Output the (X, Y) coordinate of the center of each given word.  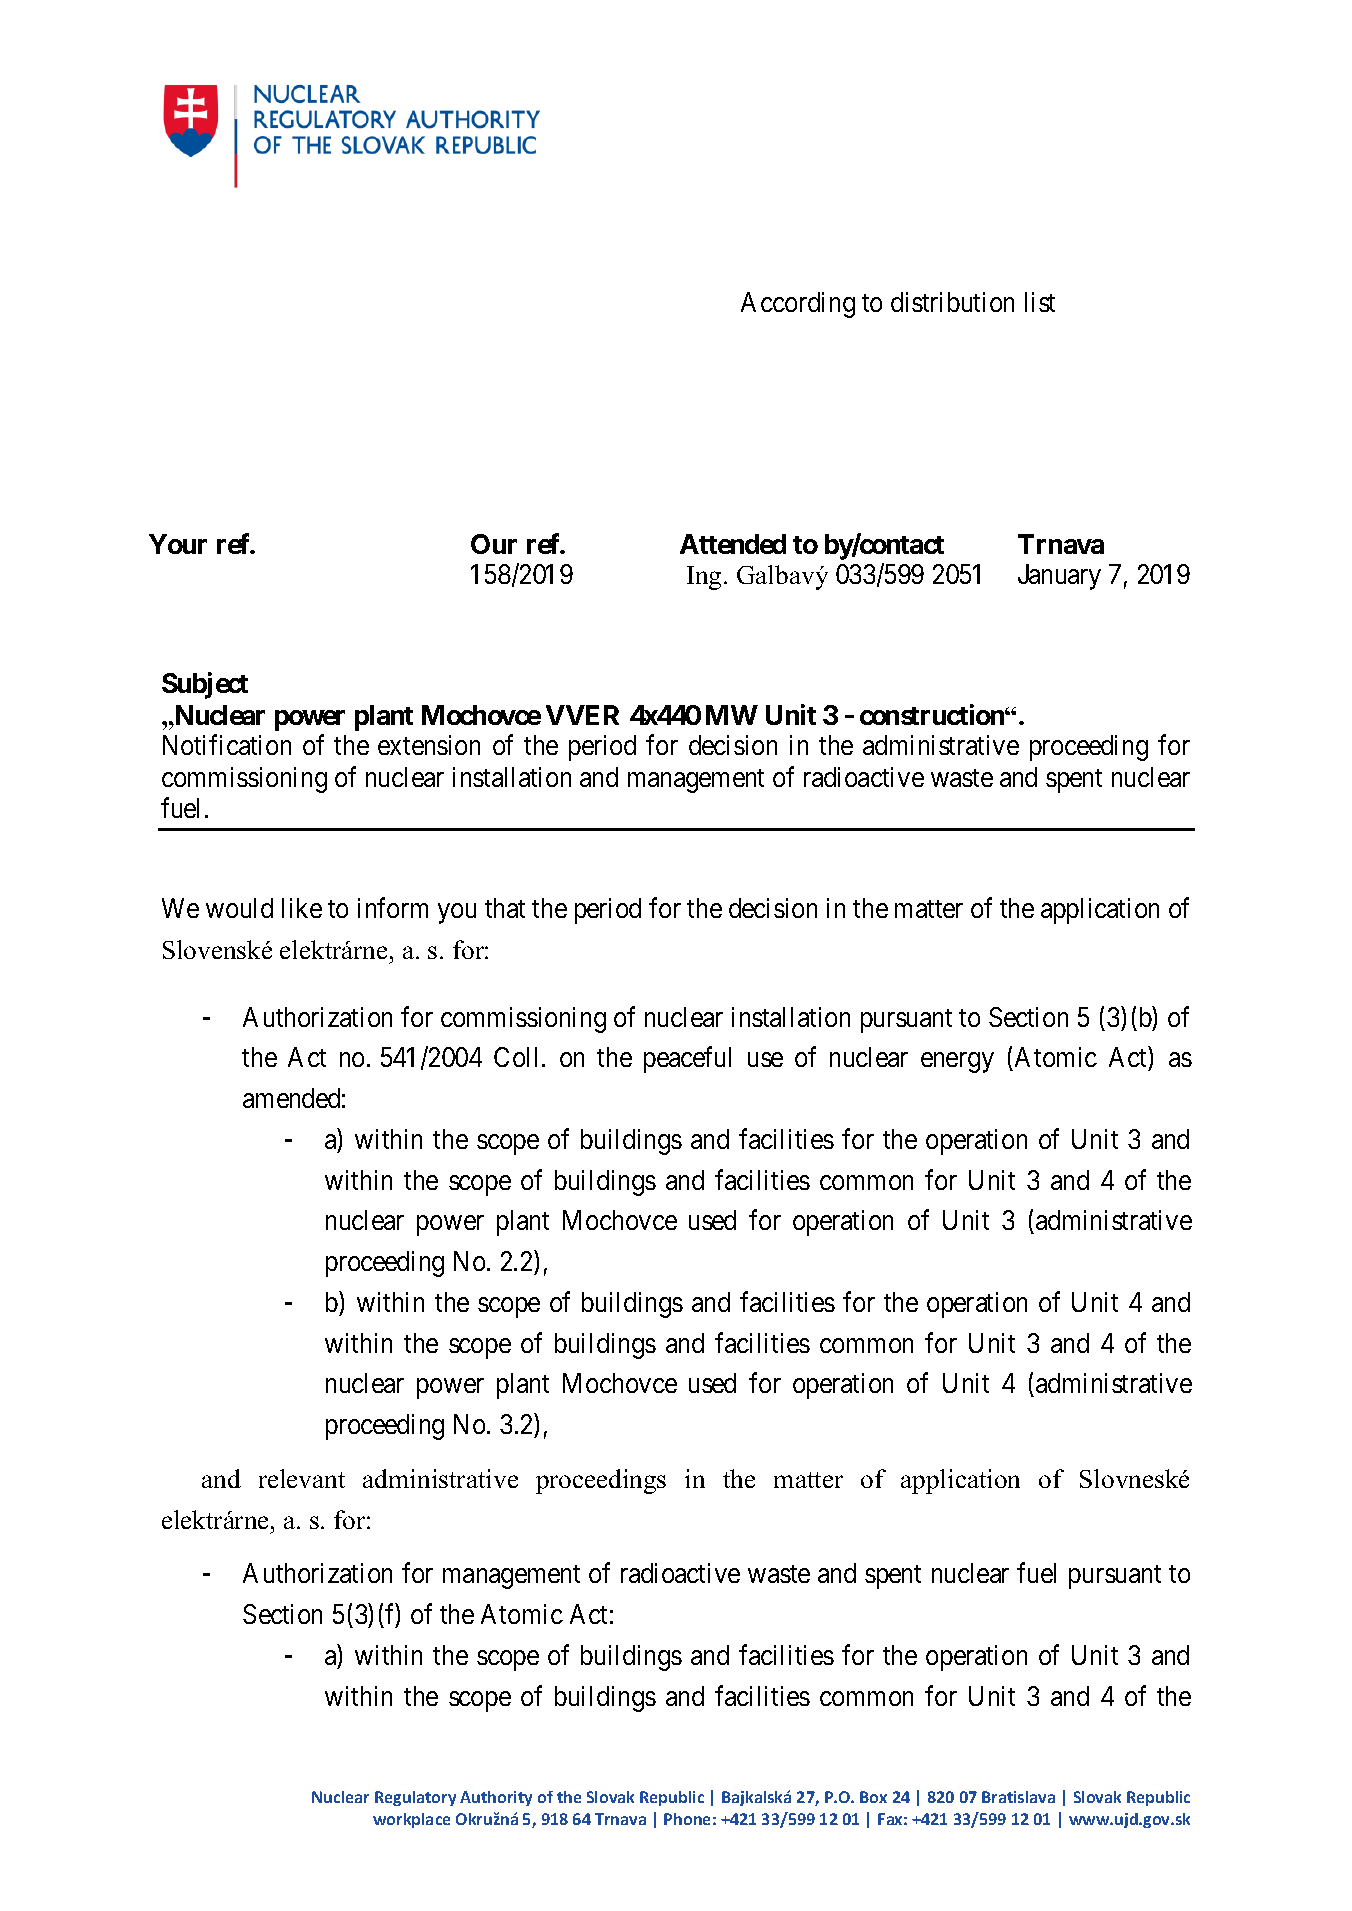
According (798, 305)
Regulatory (415, 1798)
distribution (952, 302)
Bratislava (1018, 1797)
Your (178, 544)
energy (957, 1063)
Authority (496, 1798)
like (302, 908)
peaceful (687, 1060)
